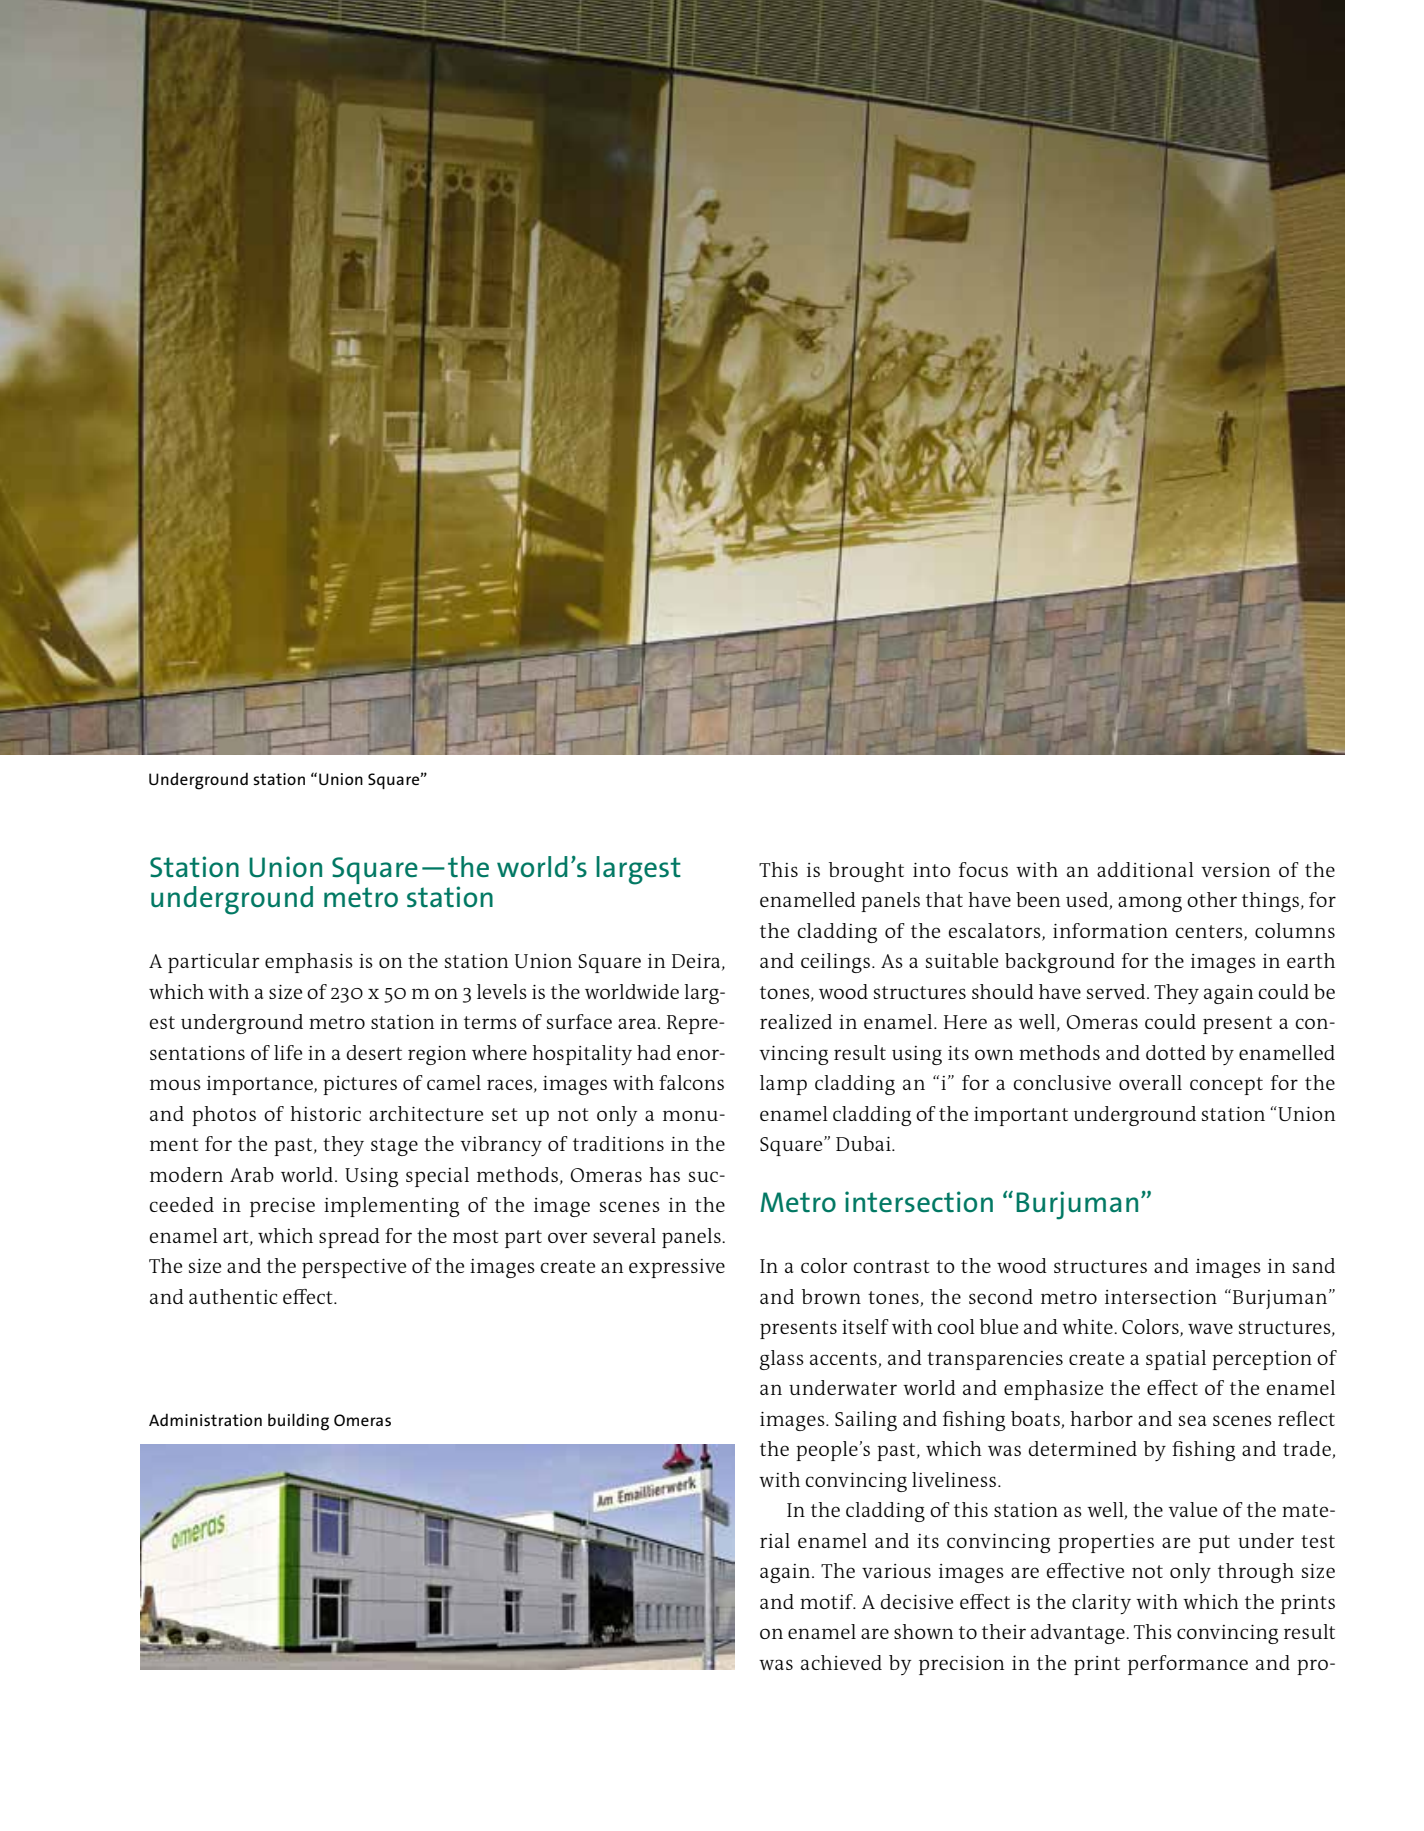 The width and height of the page is (1424, 1831). What do you see at coordinates (827, 1601) in the page?
I see `motif` at bounding box center [827, 1601].
